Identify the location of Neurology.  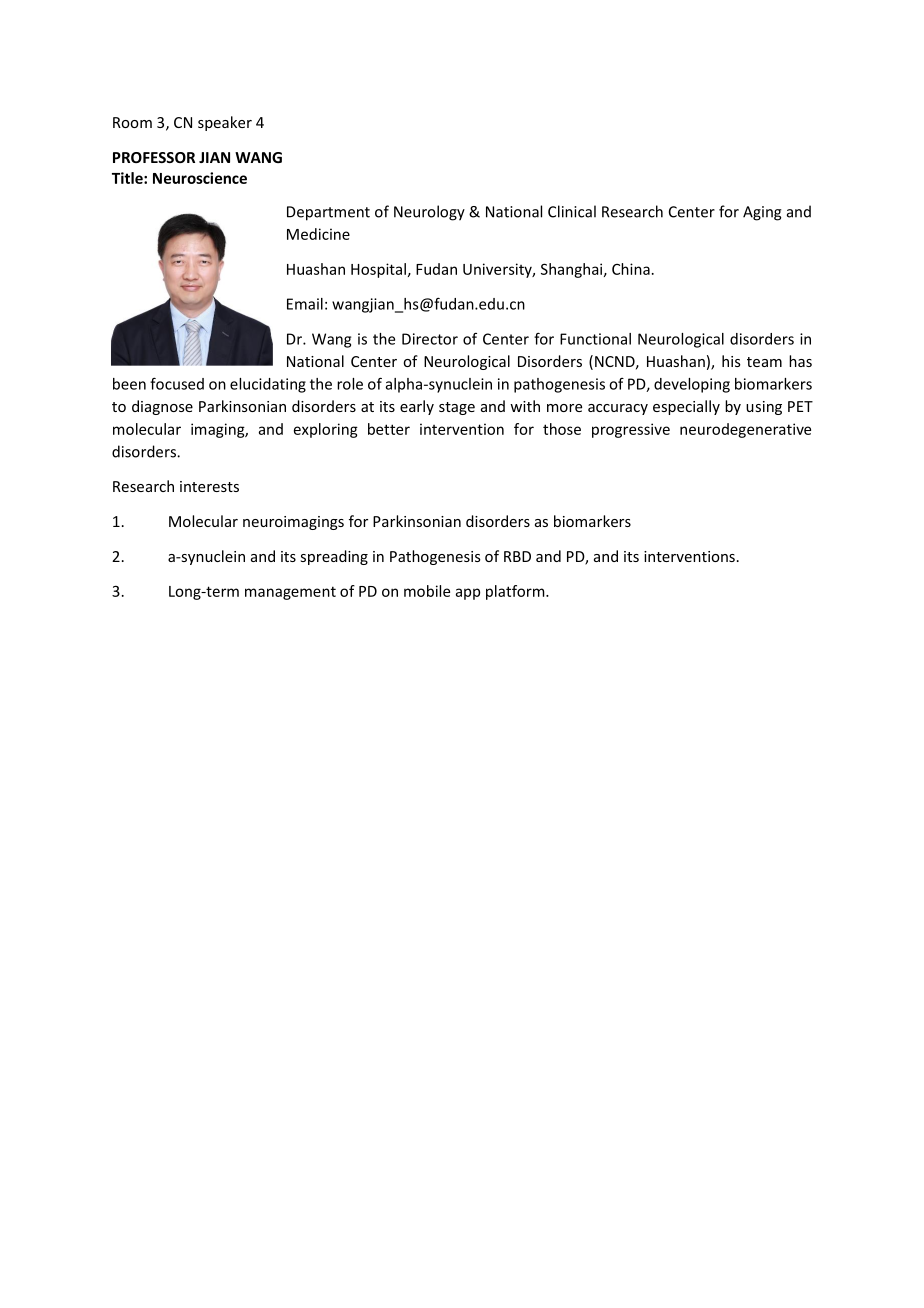
(429, 213).
